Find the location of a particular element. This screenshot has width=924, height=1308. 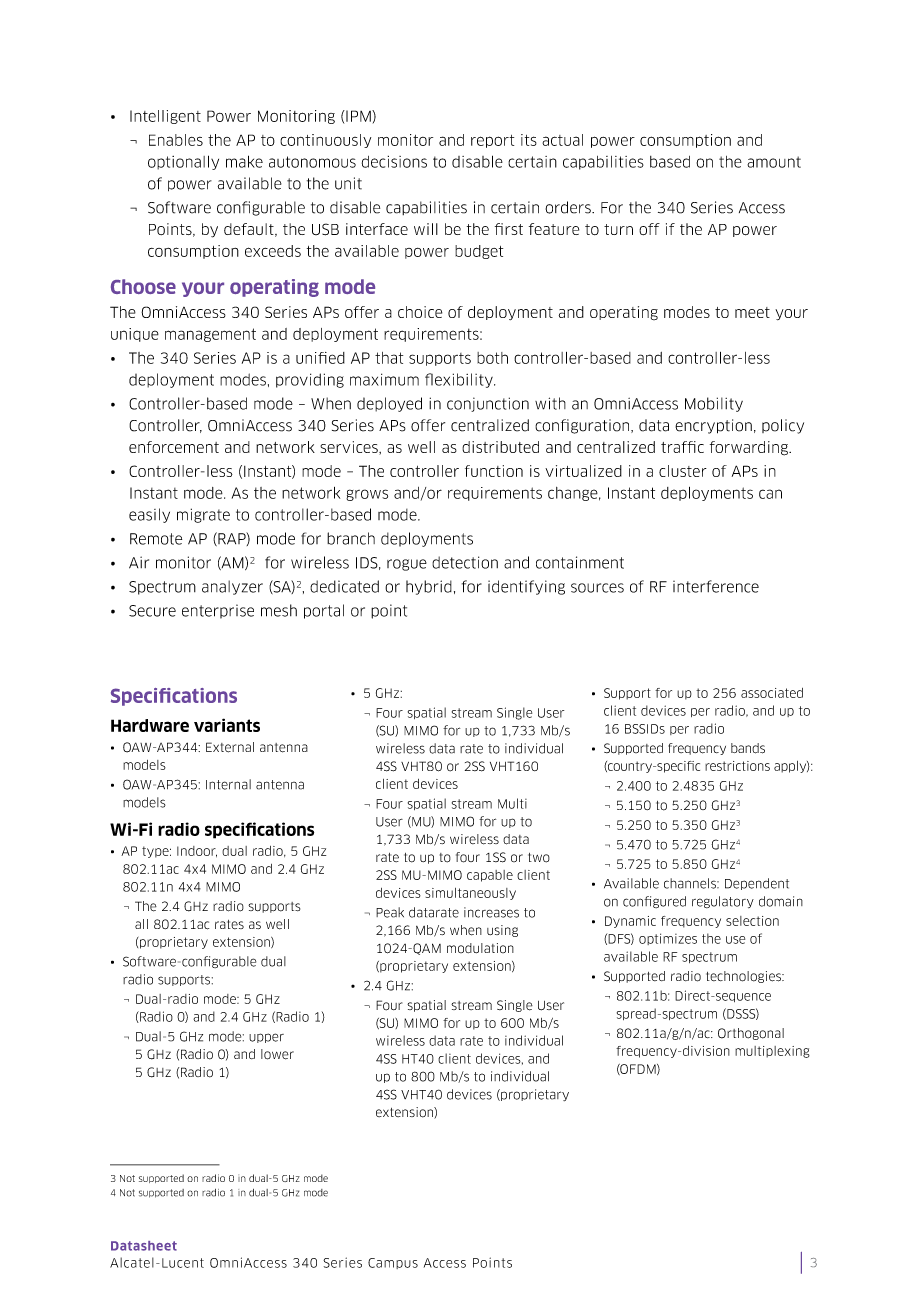

Campus is located at coordinates (393, 1263).
